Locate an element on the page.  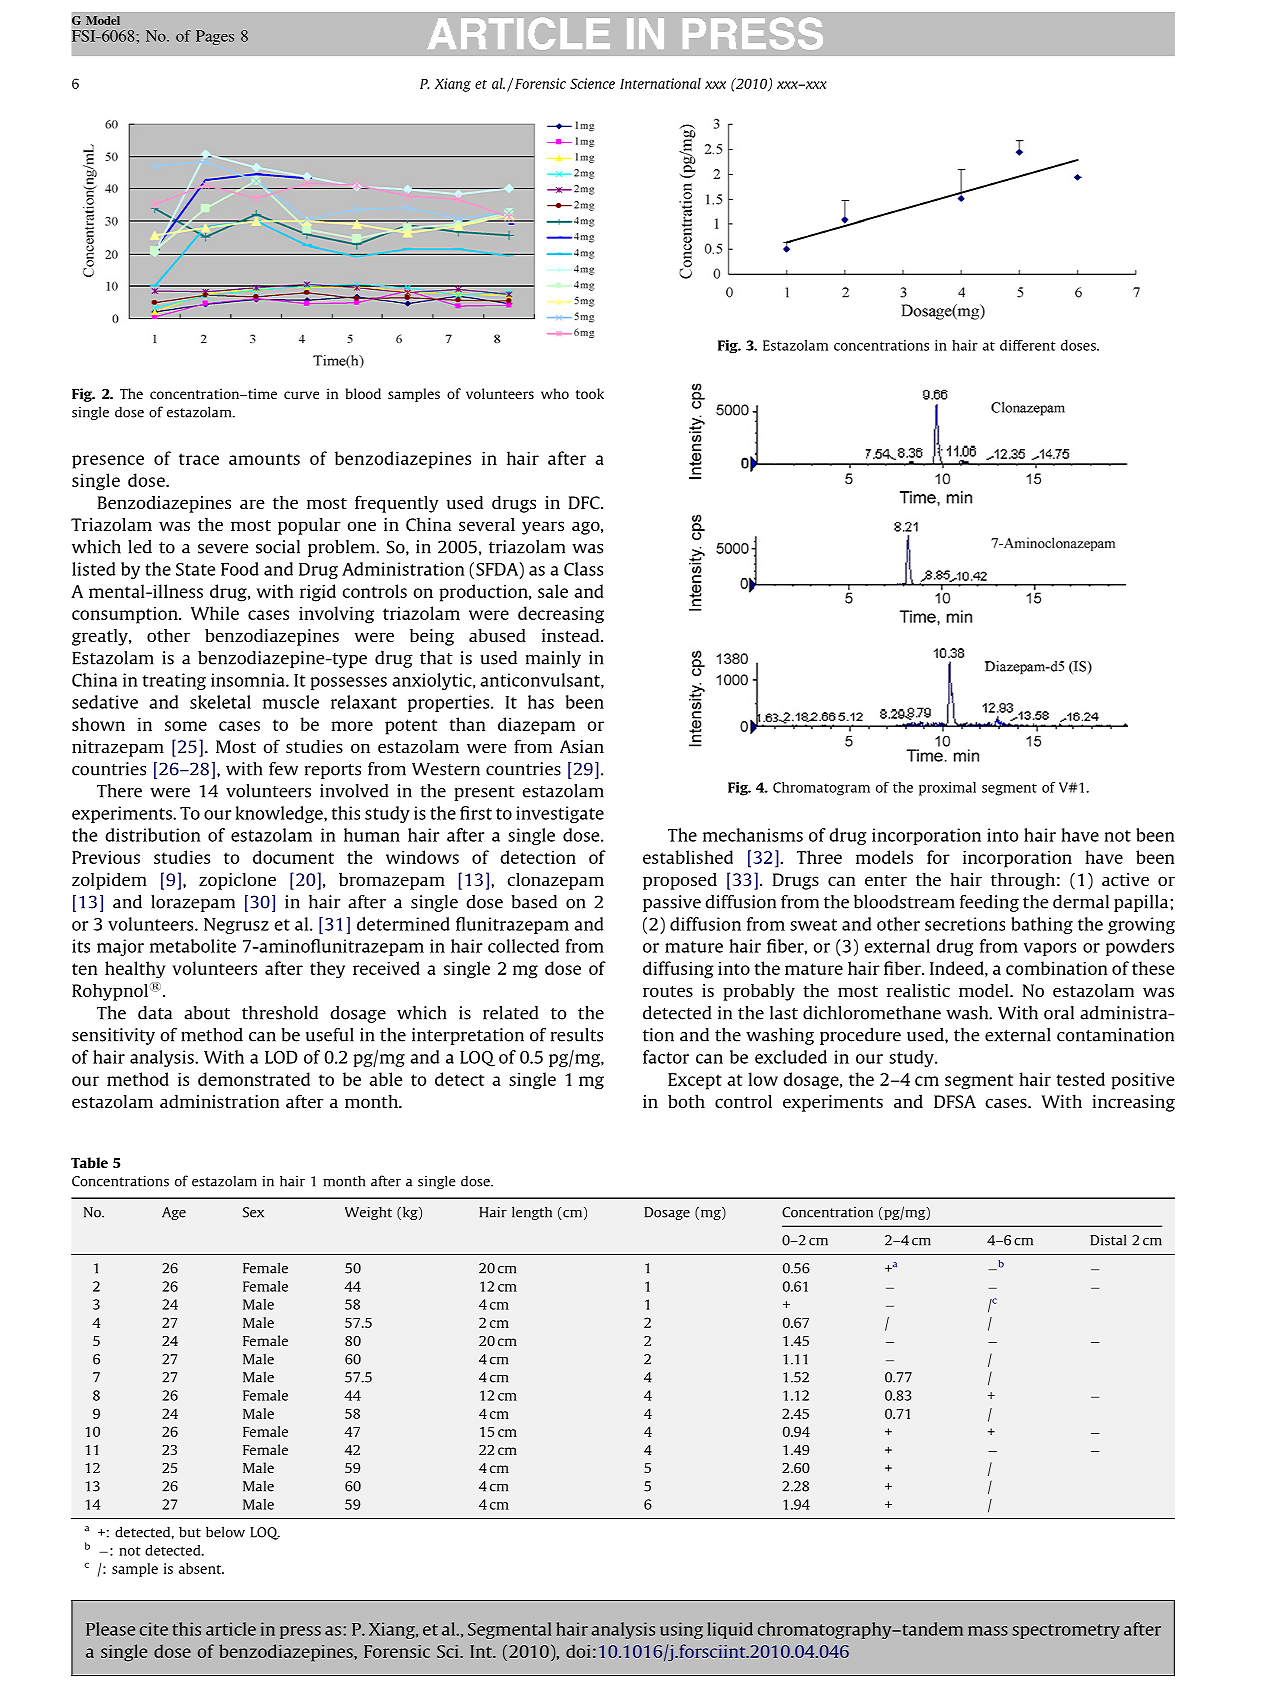
different is located at coordinates (1028, 345).
